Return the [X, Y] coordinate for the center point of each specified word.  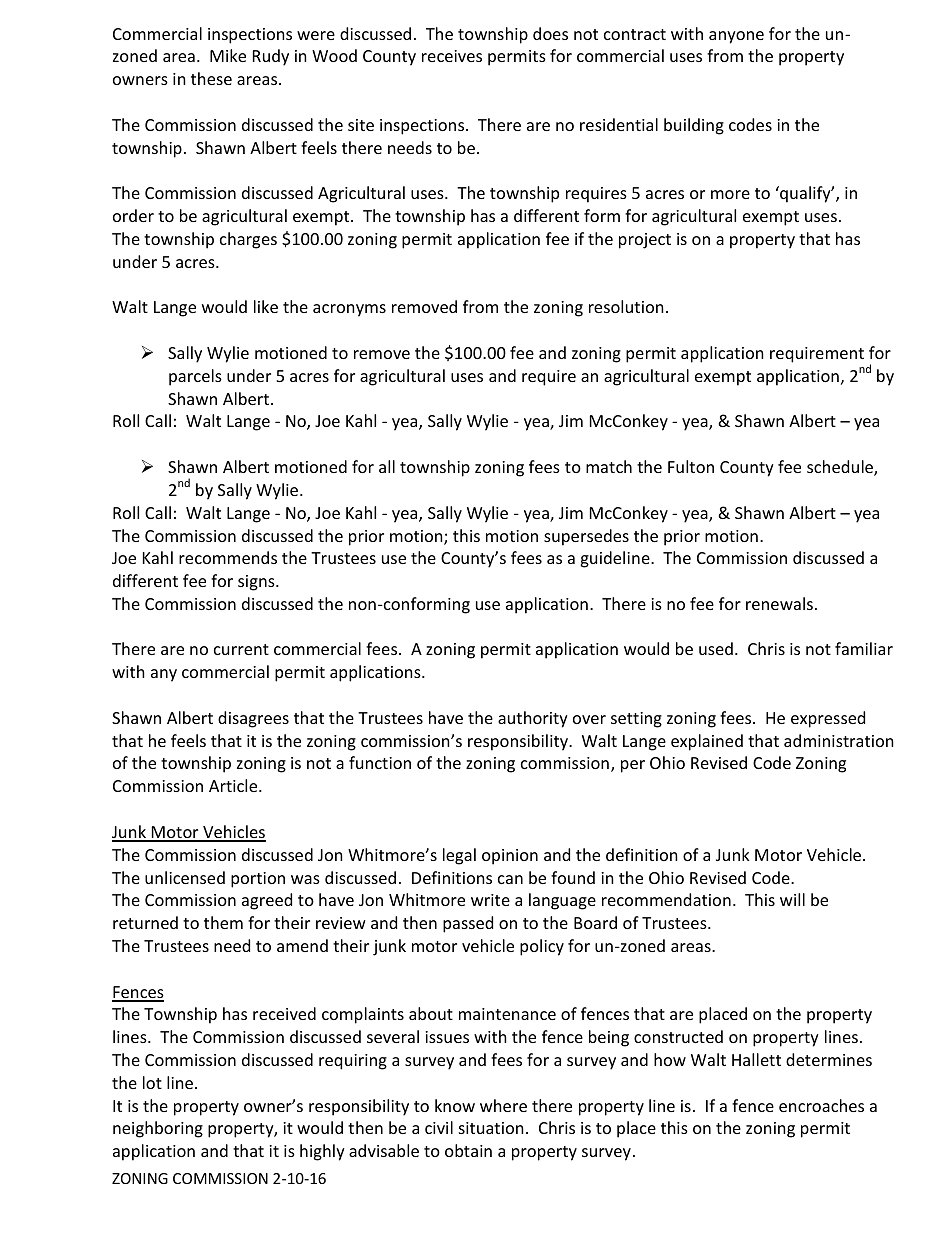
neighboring [158, 1129]
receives [452, 56]
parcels [195, 377]
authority [533, 719]
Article [234, 785]
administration [839, 740]
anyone [736, 37]
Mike [228, 55]
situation [491, 1128]
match [609, 466]
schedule [841, 468]
